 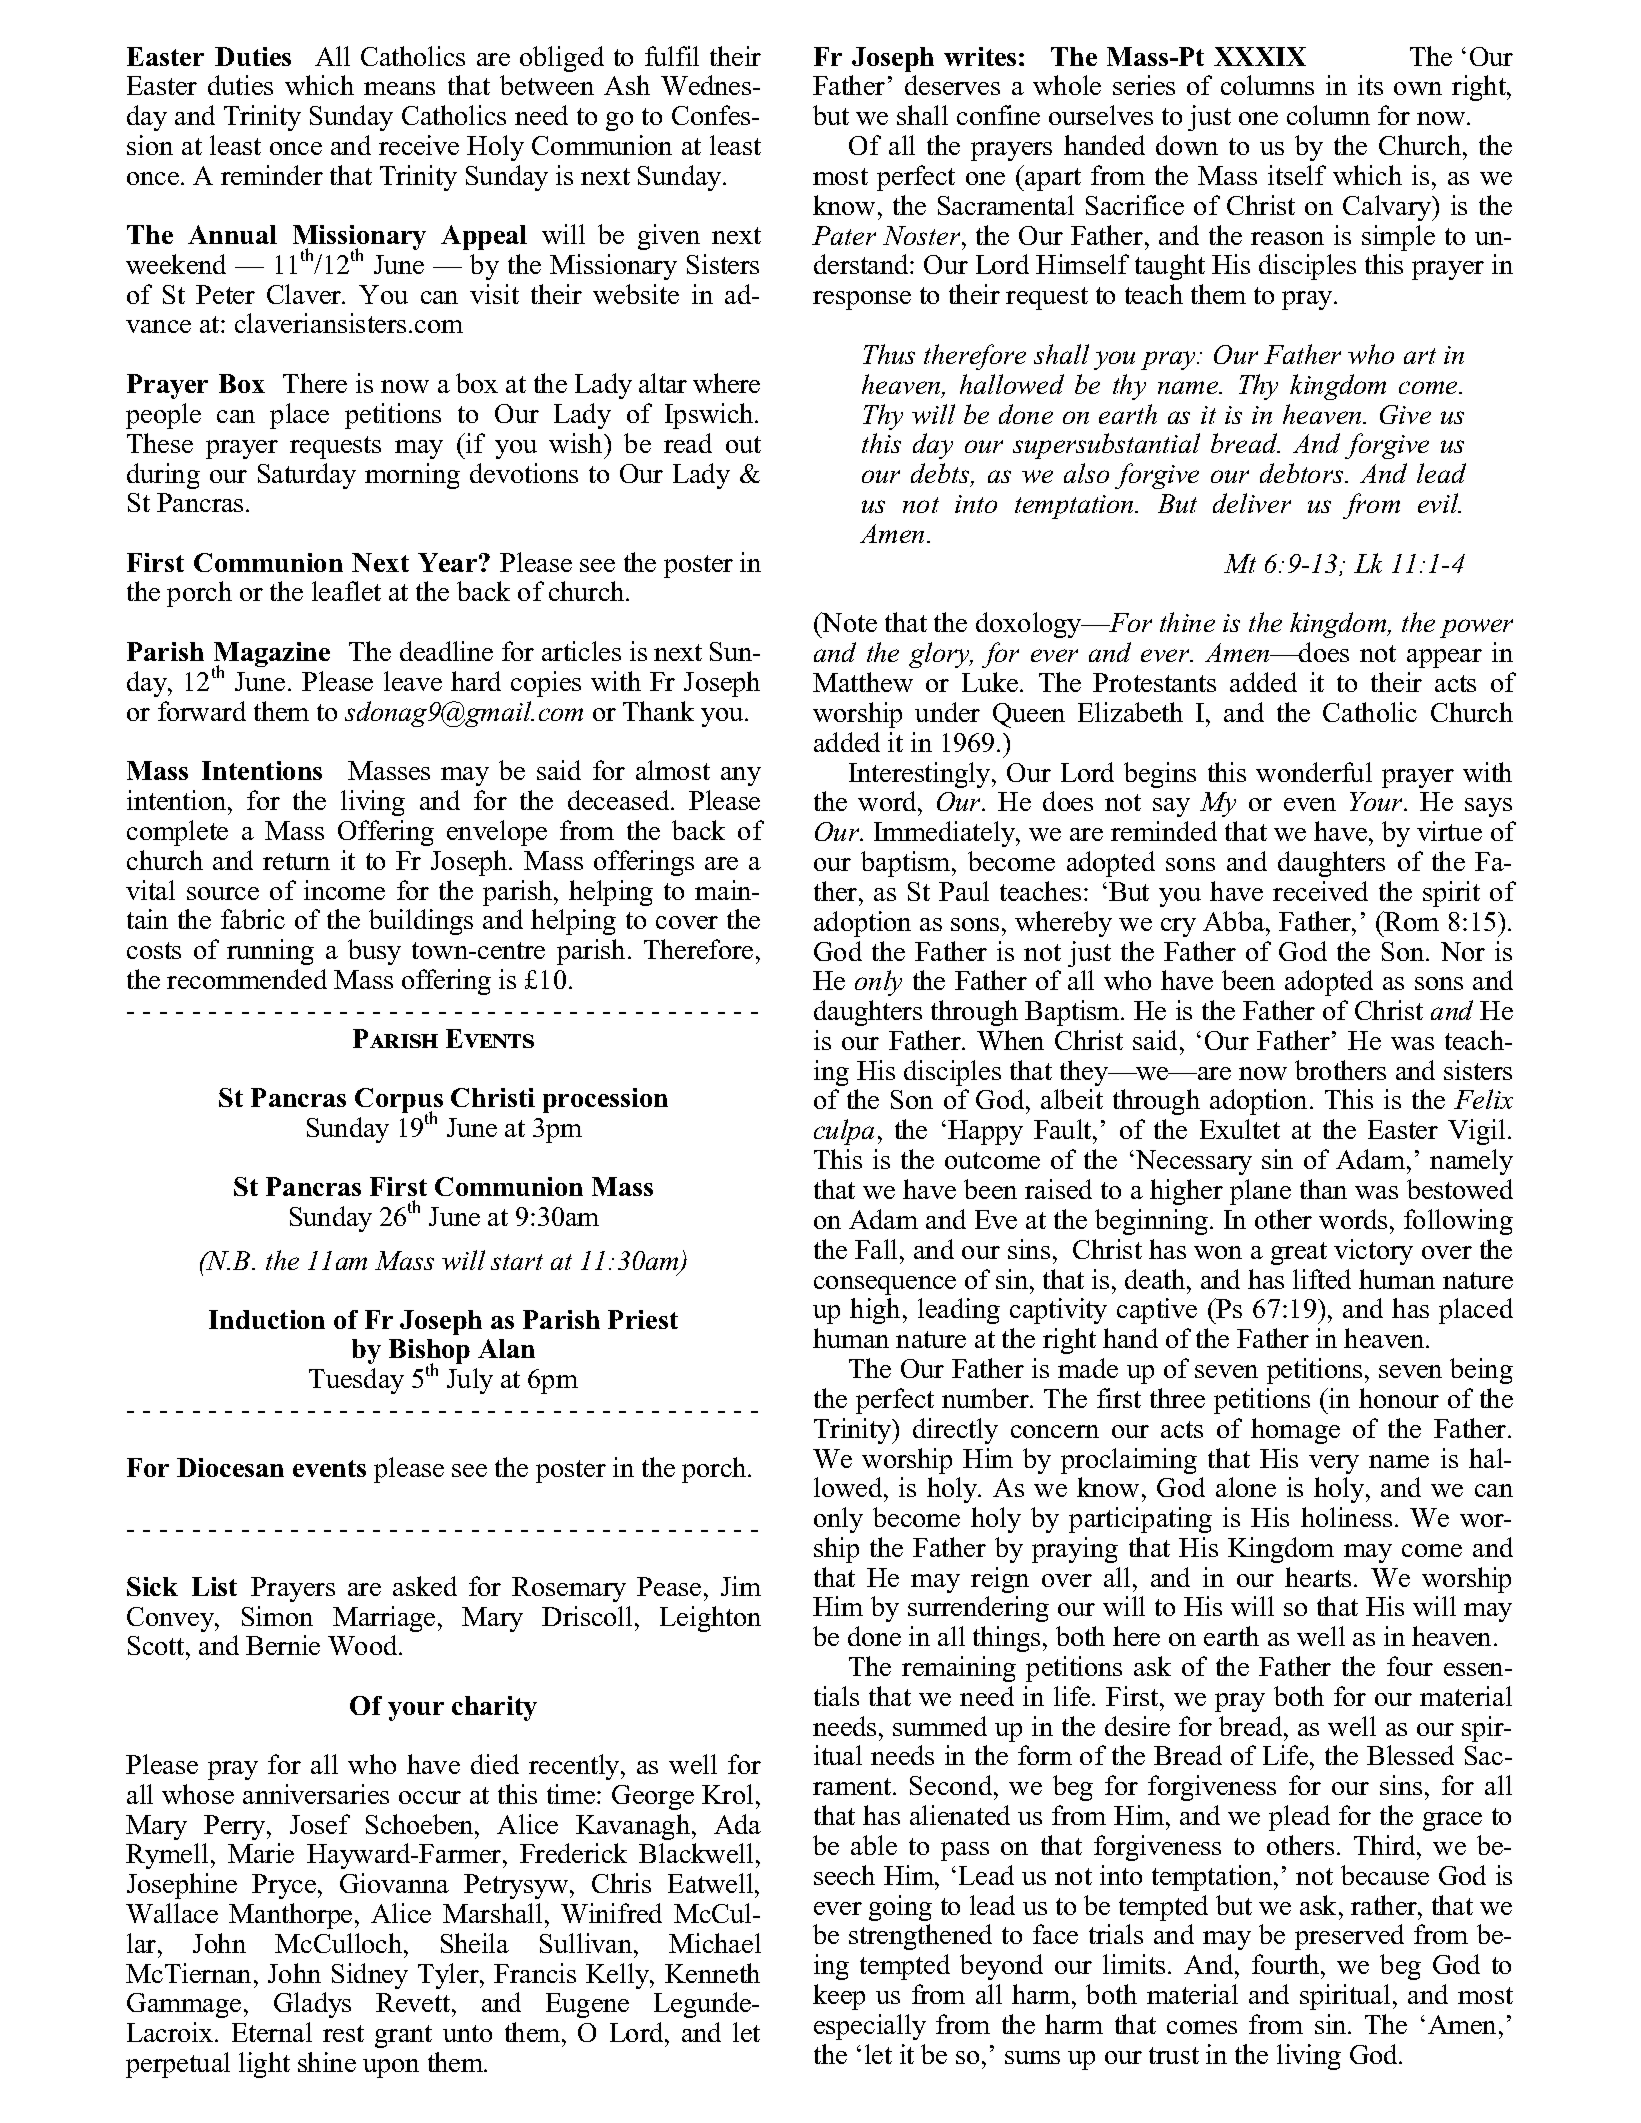 I want to click on Felix, so click(x=1483, y=1099).
